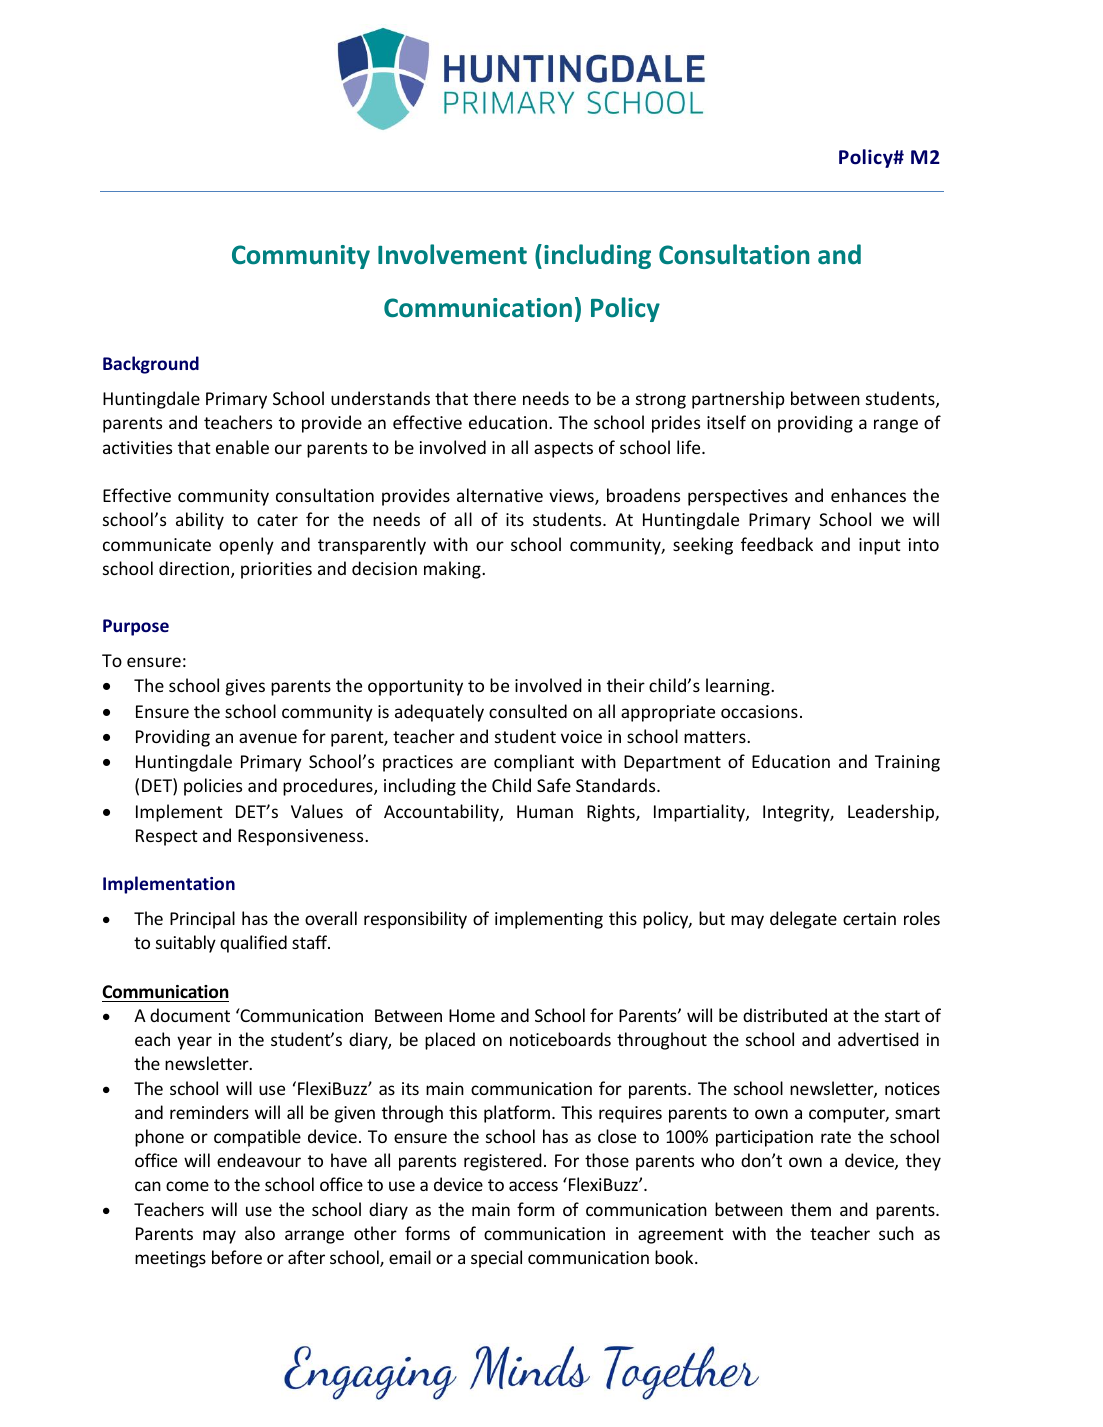 The width and height of the screenshot is (1103, 1427). Describe the element at coordinates (803, 920) in the screenshot. I see `delegate` at that location.
